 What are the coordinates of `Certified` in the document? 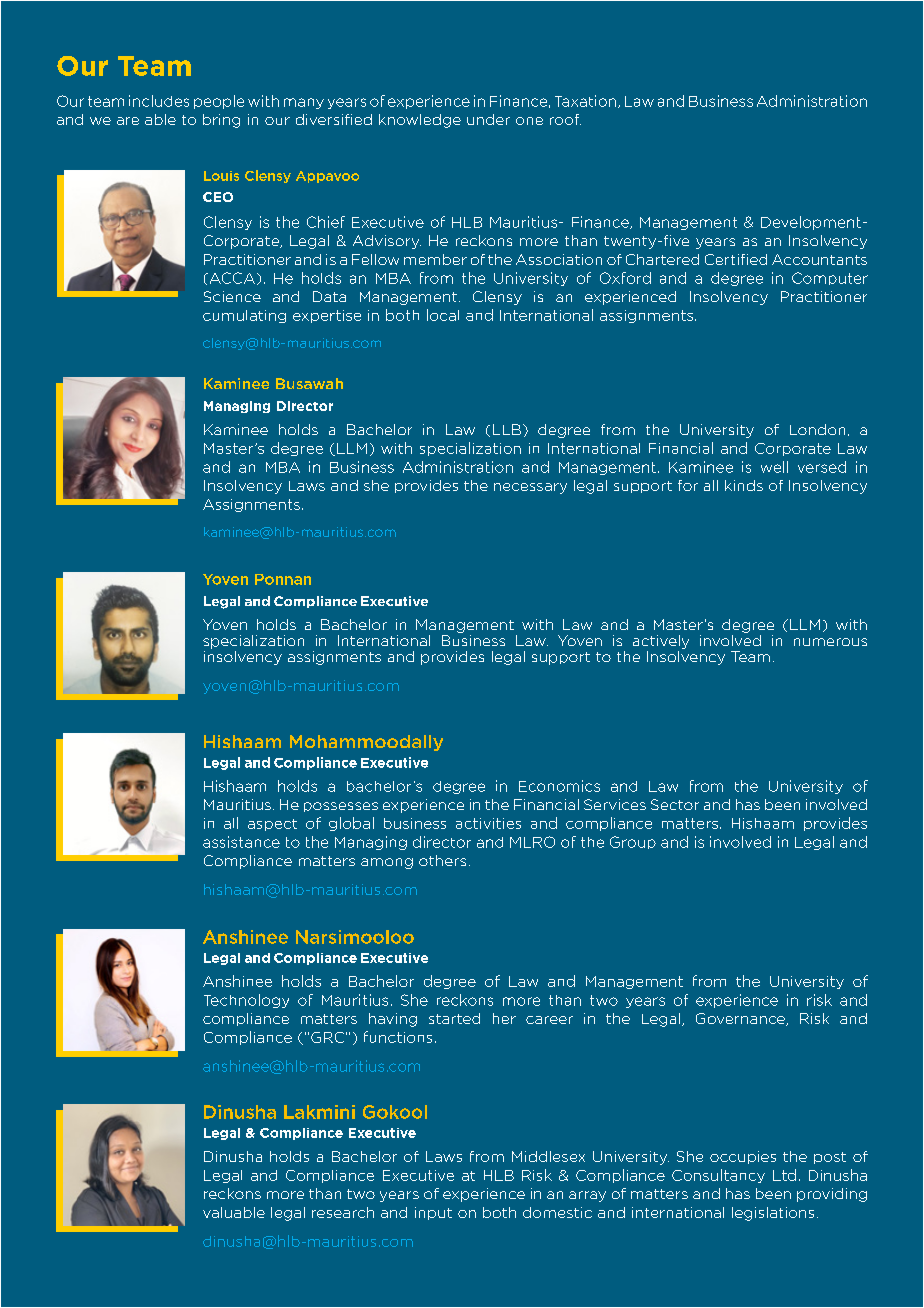 It's located at (736, 259).
